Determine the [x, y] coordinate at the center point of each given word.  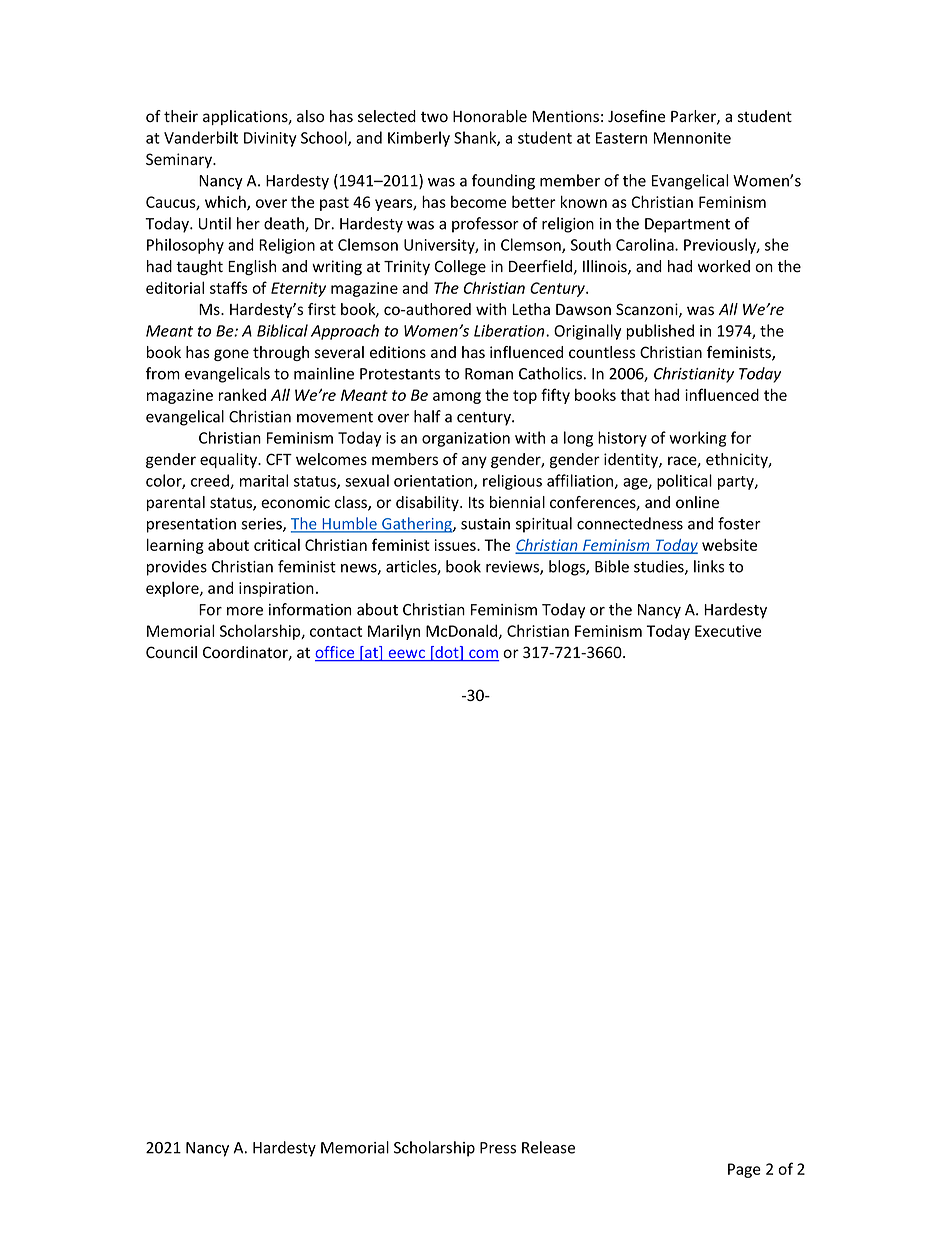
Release [548, 1147]
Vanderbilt [201, 137]
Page [744, 1170]
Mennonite [692, 138]
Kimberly [419, 139]
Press [498, 1148]
